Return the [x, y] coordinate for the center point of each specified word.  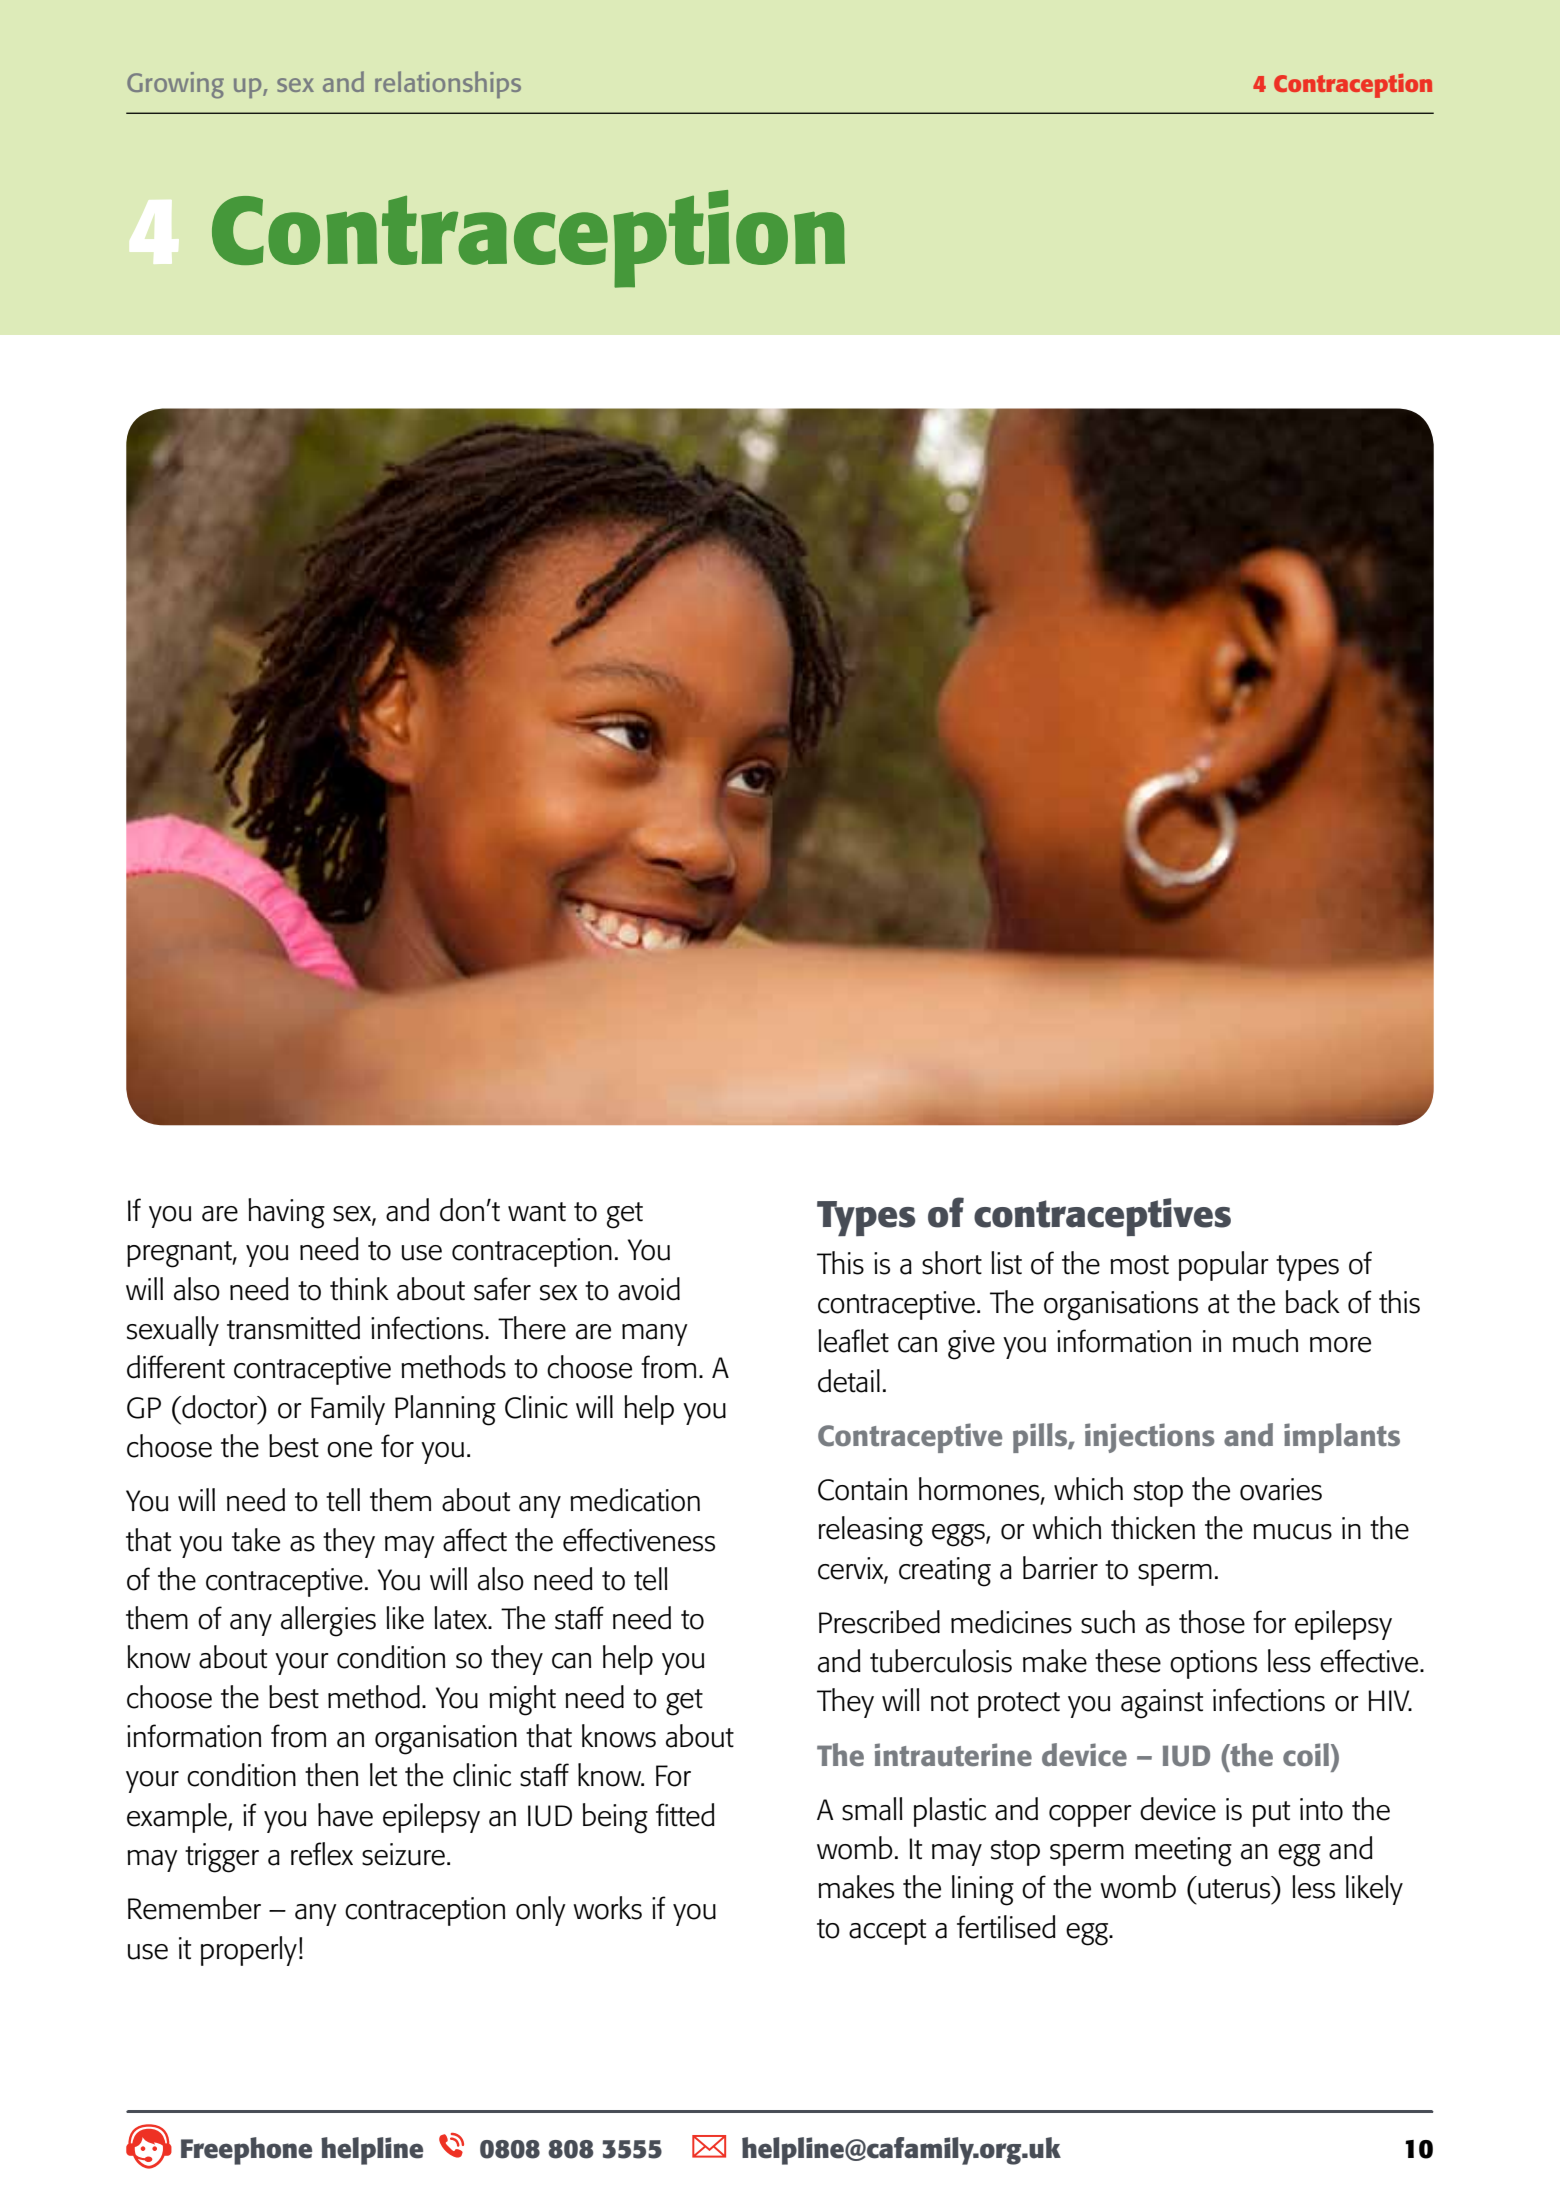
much [1265, 1341]
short [952, 1263]
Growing [175, 85]
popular [1224, 1266]
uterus [1235, 1888]
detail [849, 1381]
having [286, 1213]
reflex [322, 1854]
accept [887, 1932]
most [1139, 1265]
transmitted [293, 1328]
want [537, 1212]
